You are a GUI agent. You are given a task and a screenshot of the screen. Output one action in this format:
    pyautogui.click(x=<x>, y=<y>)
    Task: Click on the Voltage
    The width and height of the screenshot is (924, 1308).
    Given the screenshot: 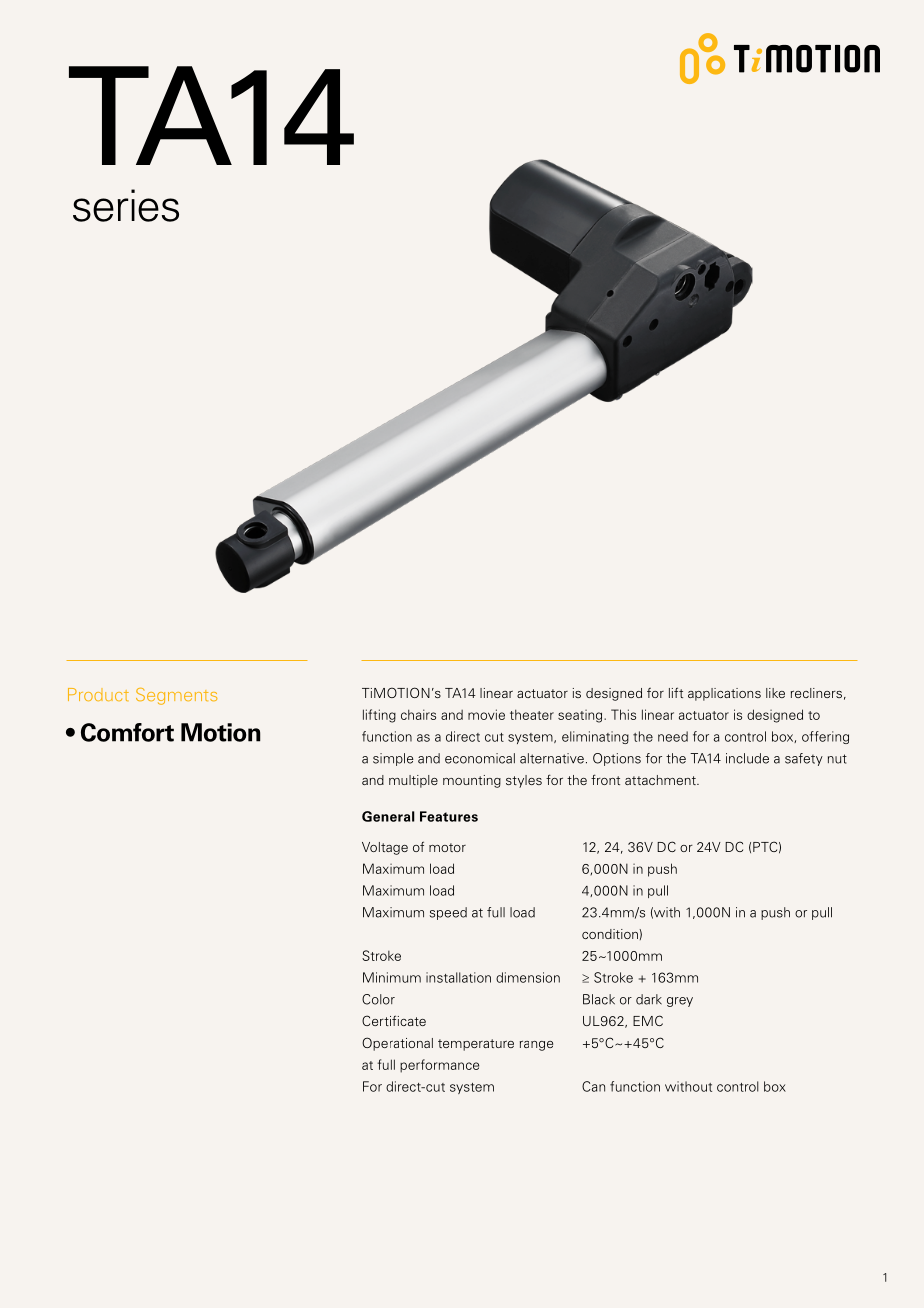 What is the action you would take?
    pyautogui.click(x=385, y=848)
